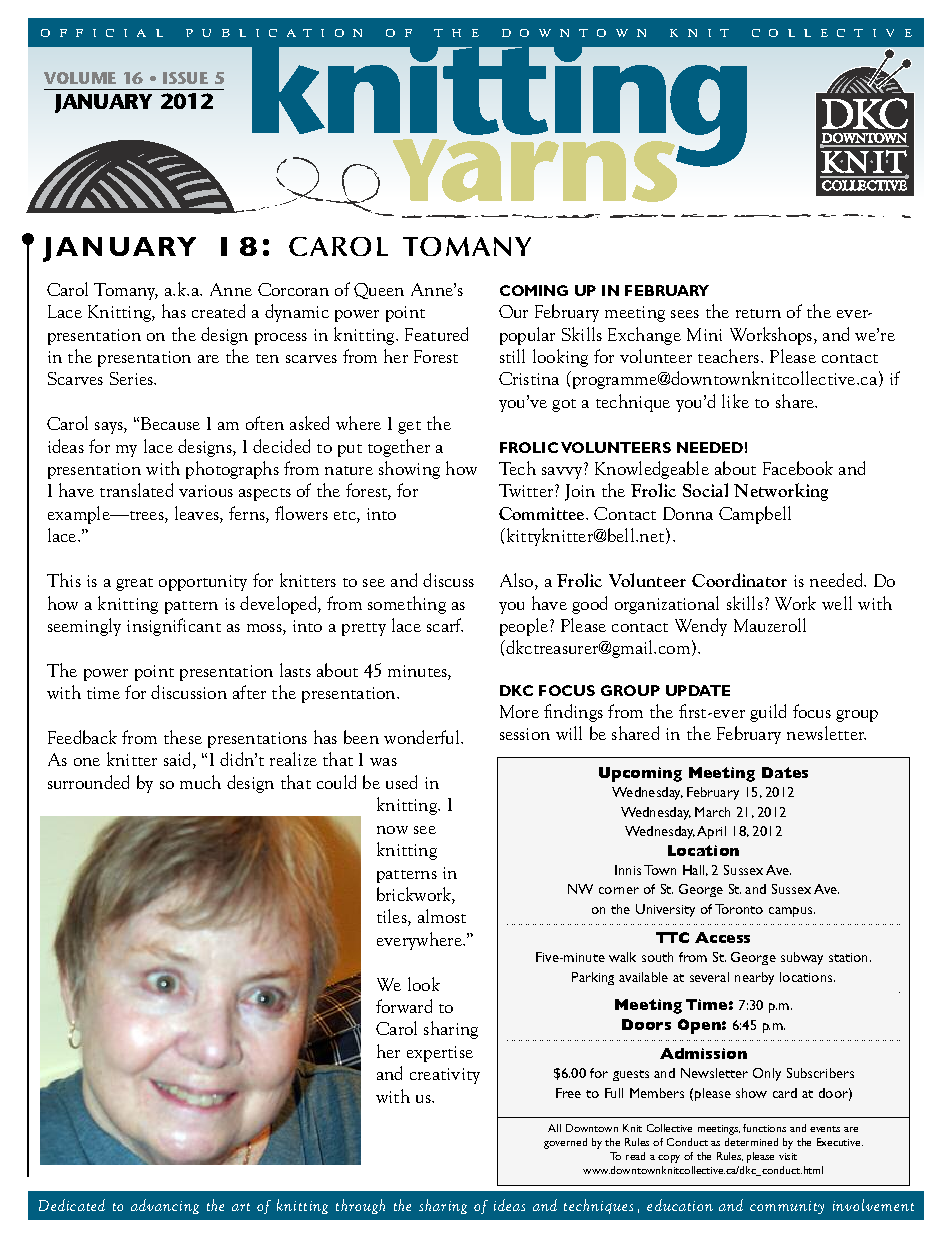  What do you see at coordinates (758, 313) in the screenshot?
I see `return` at bounding box center [758, 313].
